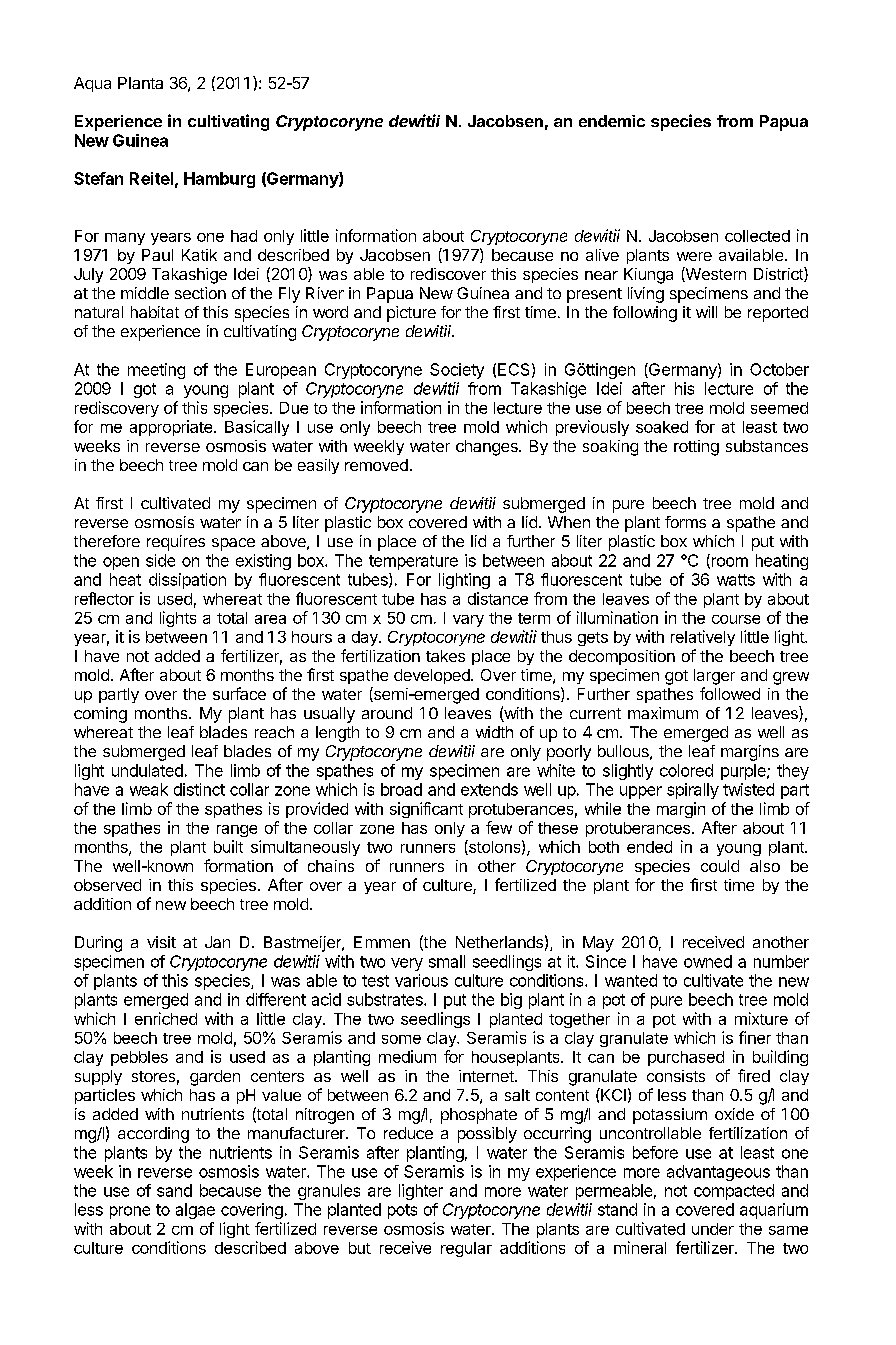 This screenshot has width=896, height=1345. What do you see at coordinates (176, 543) in the screenshot?
I see `requires` at bounding box center [176, 543].
